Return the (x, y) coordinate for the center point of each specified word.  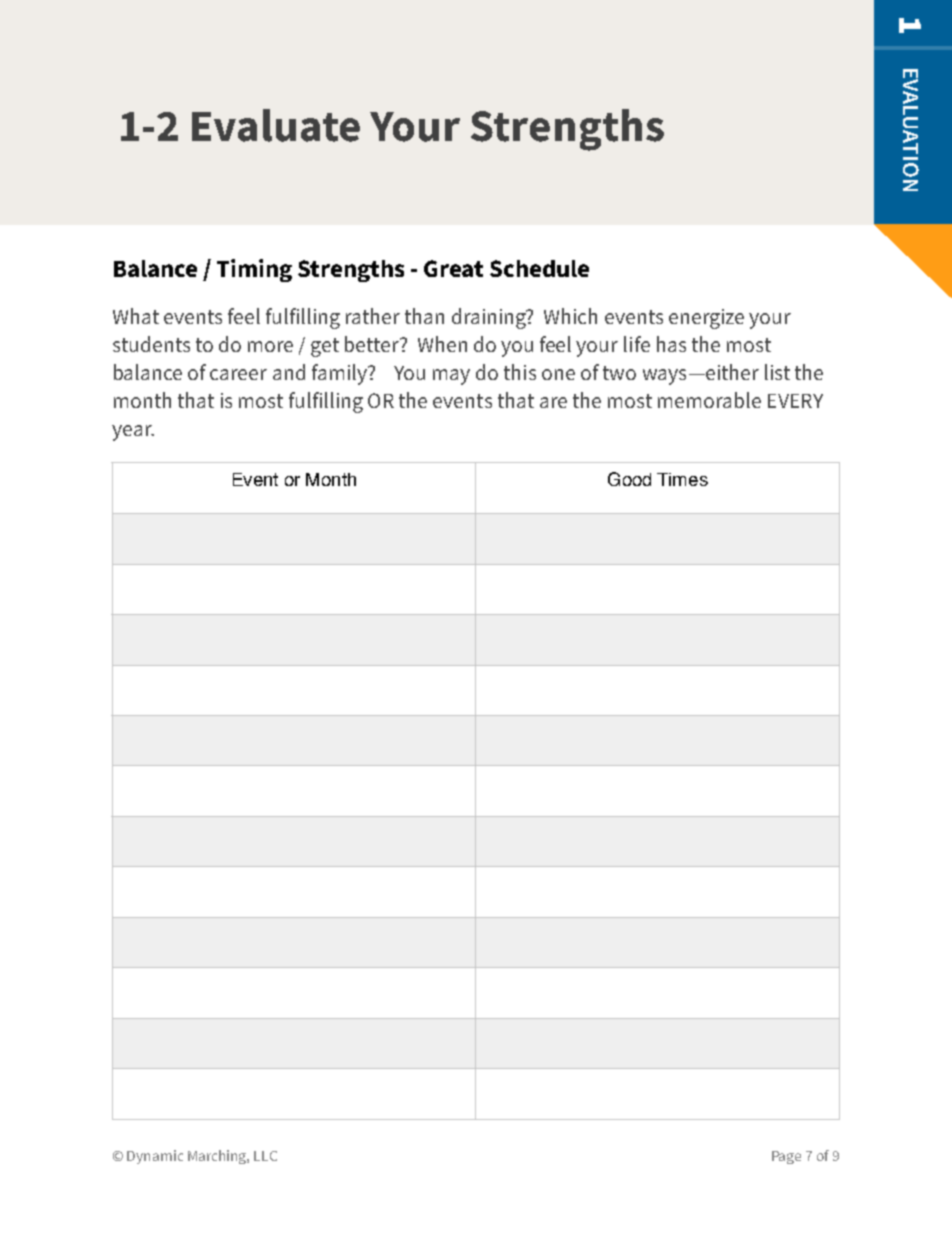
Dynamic (155, 1157)
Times (682, 479)
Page (786, 1157)
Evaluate (276, 125)
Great (453, 268)
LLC (265, 1156)
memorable (709, 400)
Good (629, 479)
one (558, 374)
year (133, 433)
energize (706, 319)
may (451, 377)
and (289, 372)
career (238, 374)
